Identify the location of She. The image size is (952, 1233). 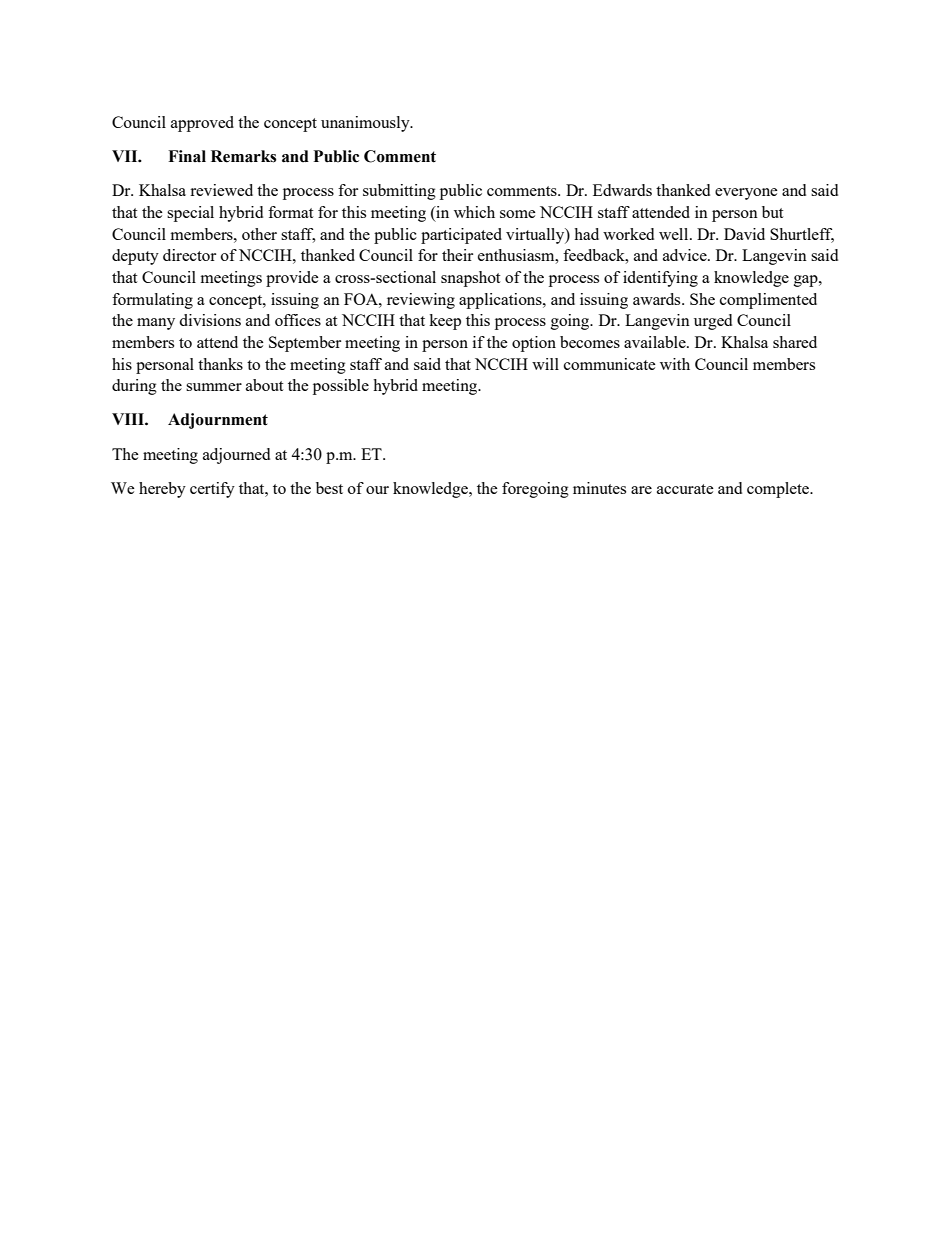
(702, 299).
